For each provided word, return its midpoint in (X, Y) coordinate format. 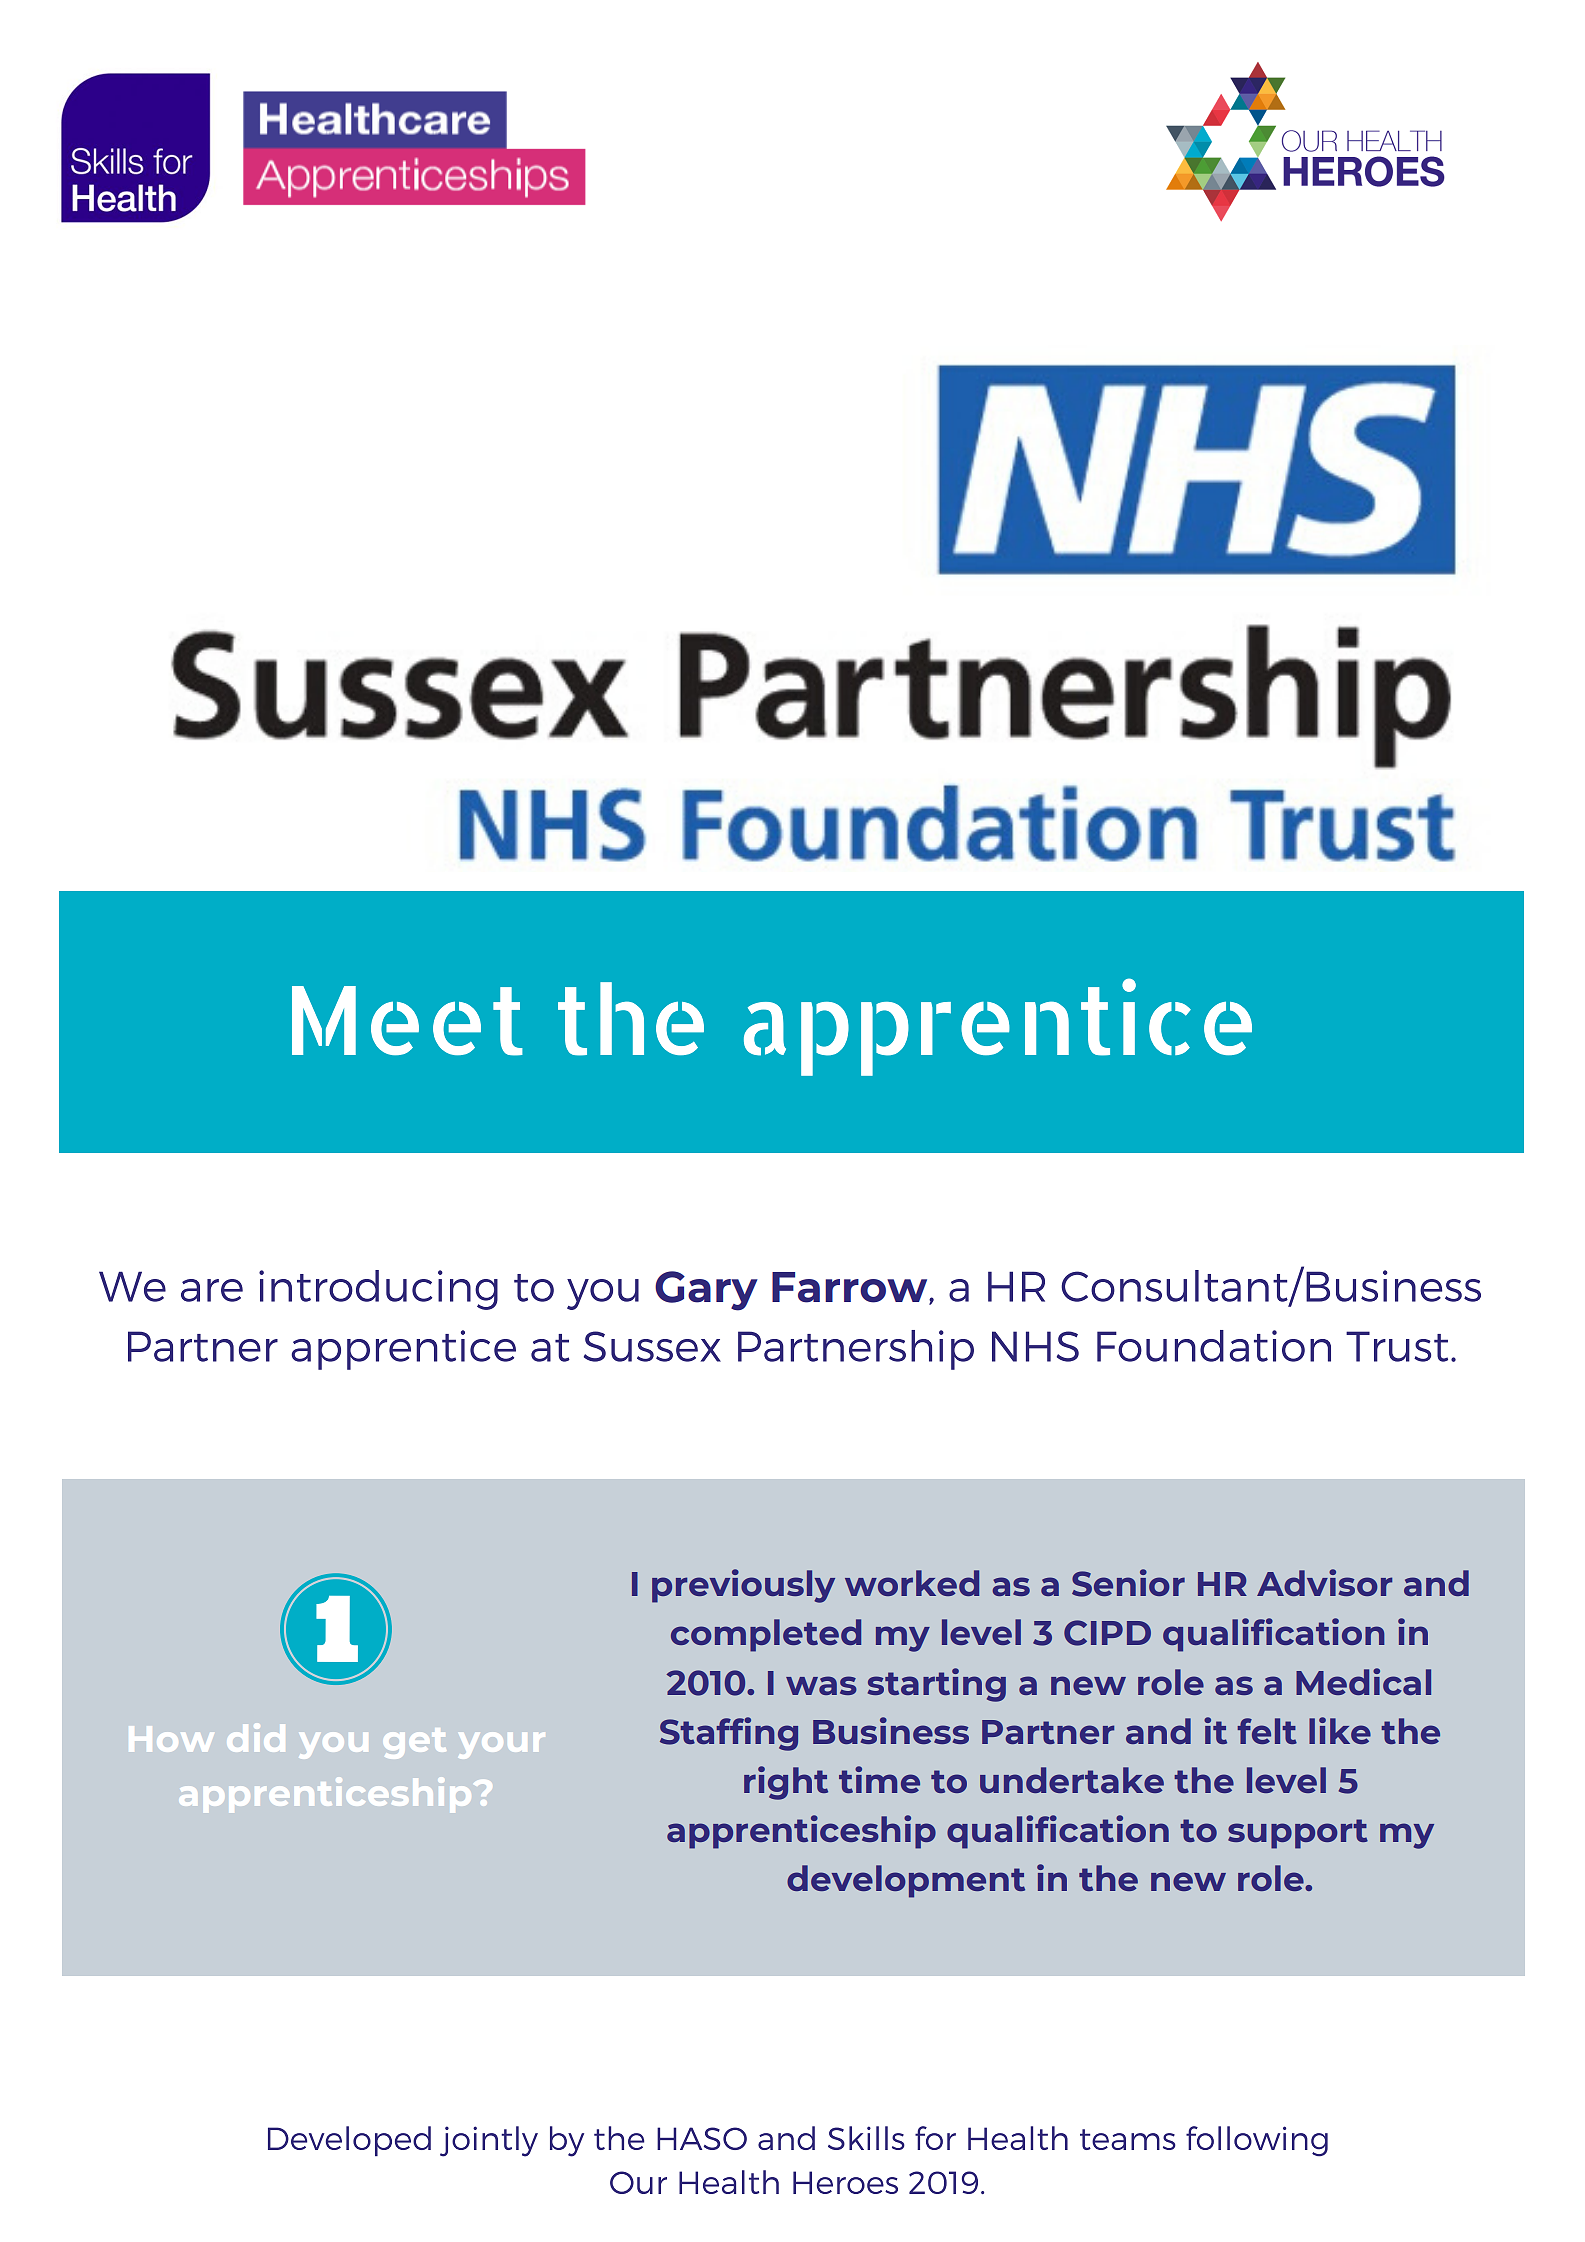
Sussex (652, 1346)
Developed (349, 2141)
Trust (1397, 1346)
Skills (866, 2138)
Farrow (851, 1288)
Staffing (729, 1734)
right (786, 1783)
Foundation (1214, 1346)
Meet (407, 1021)
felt (1267, 1731)
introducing (378, 1290)
